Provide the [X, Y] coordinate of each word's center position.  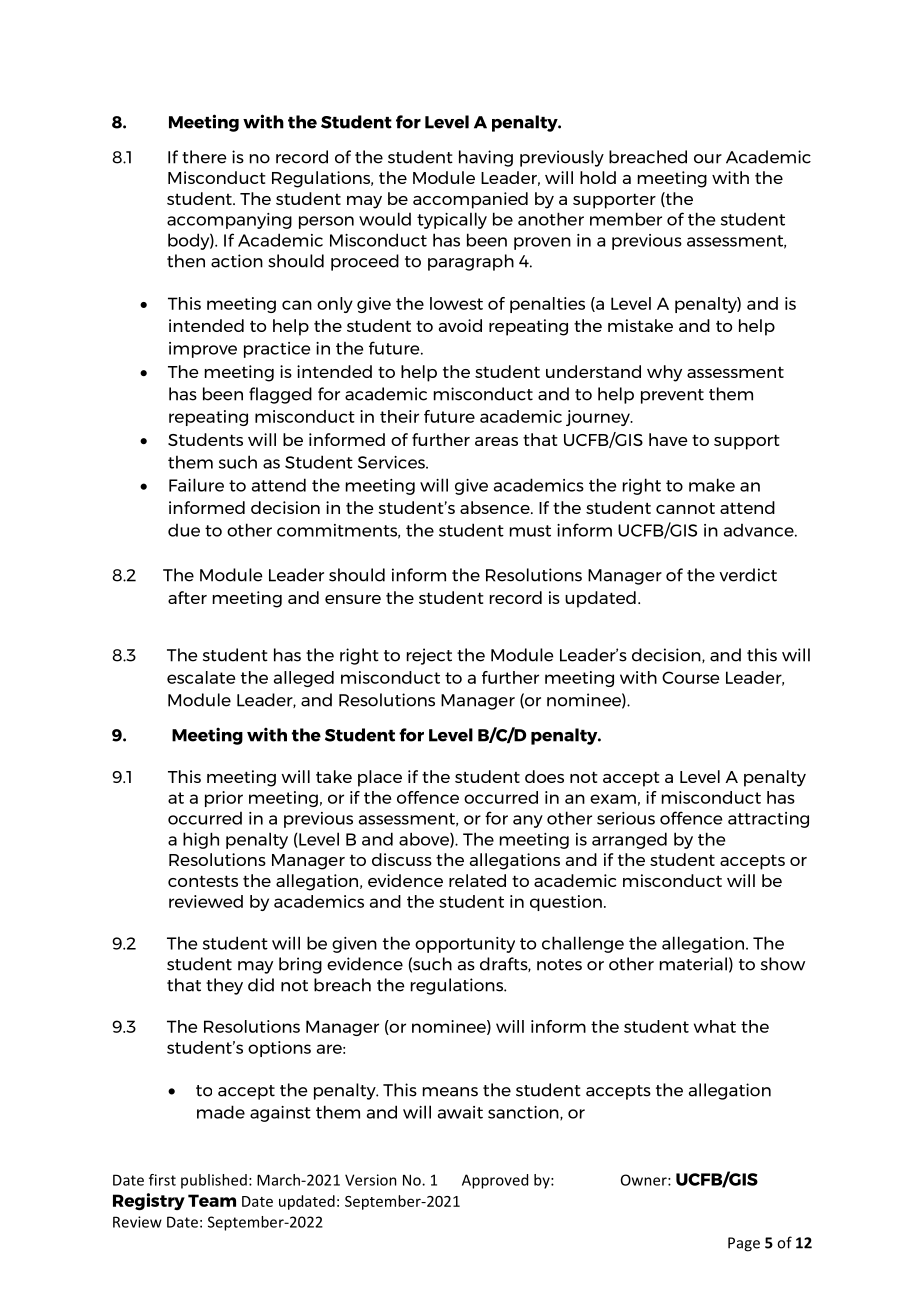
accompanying [229, 221]
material [693, 964]
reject [429, 656]
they [224, 986]
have [668, 439]
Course [690, 677]
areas [496, 441]
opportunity [465, 945]
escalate [201, 677]
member [626, 219]
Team [212, 1200]
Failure [196, 485]
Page [744, 1244]
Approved [495, 1181]
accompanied [470, 200]
